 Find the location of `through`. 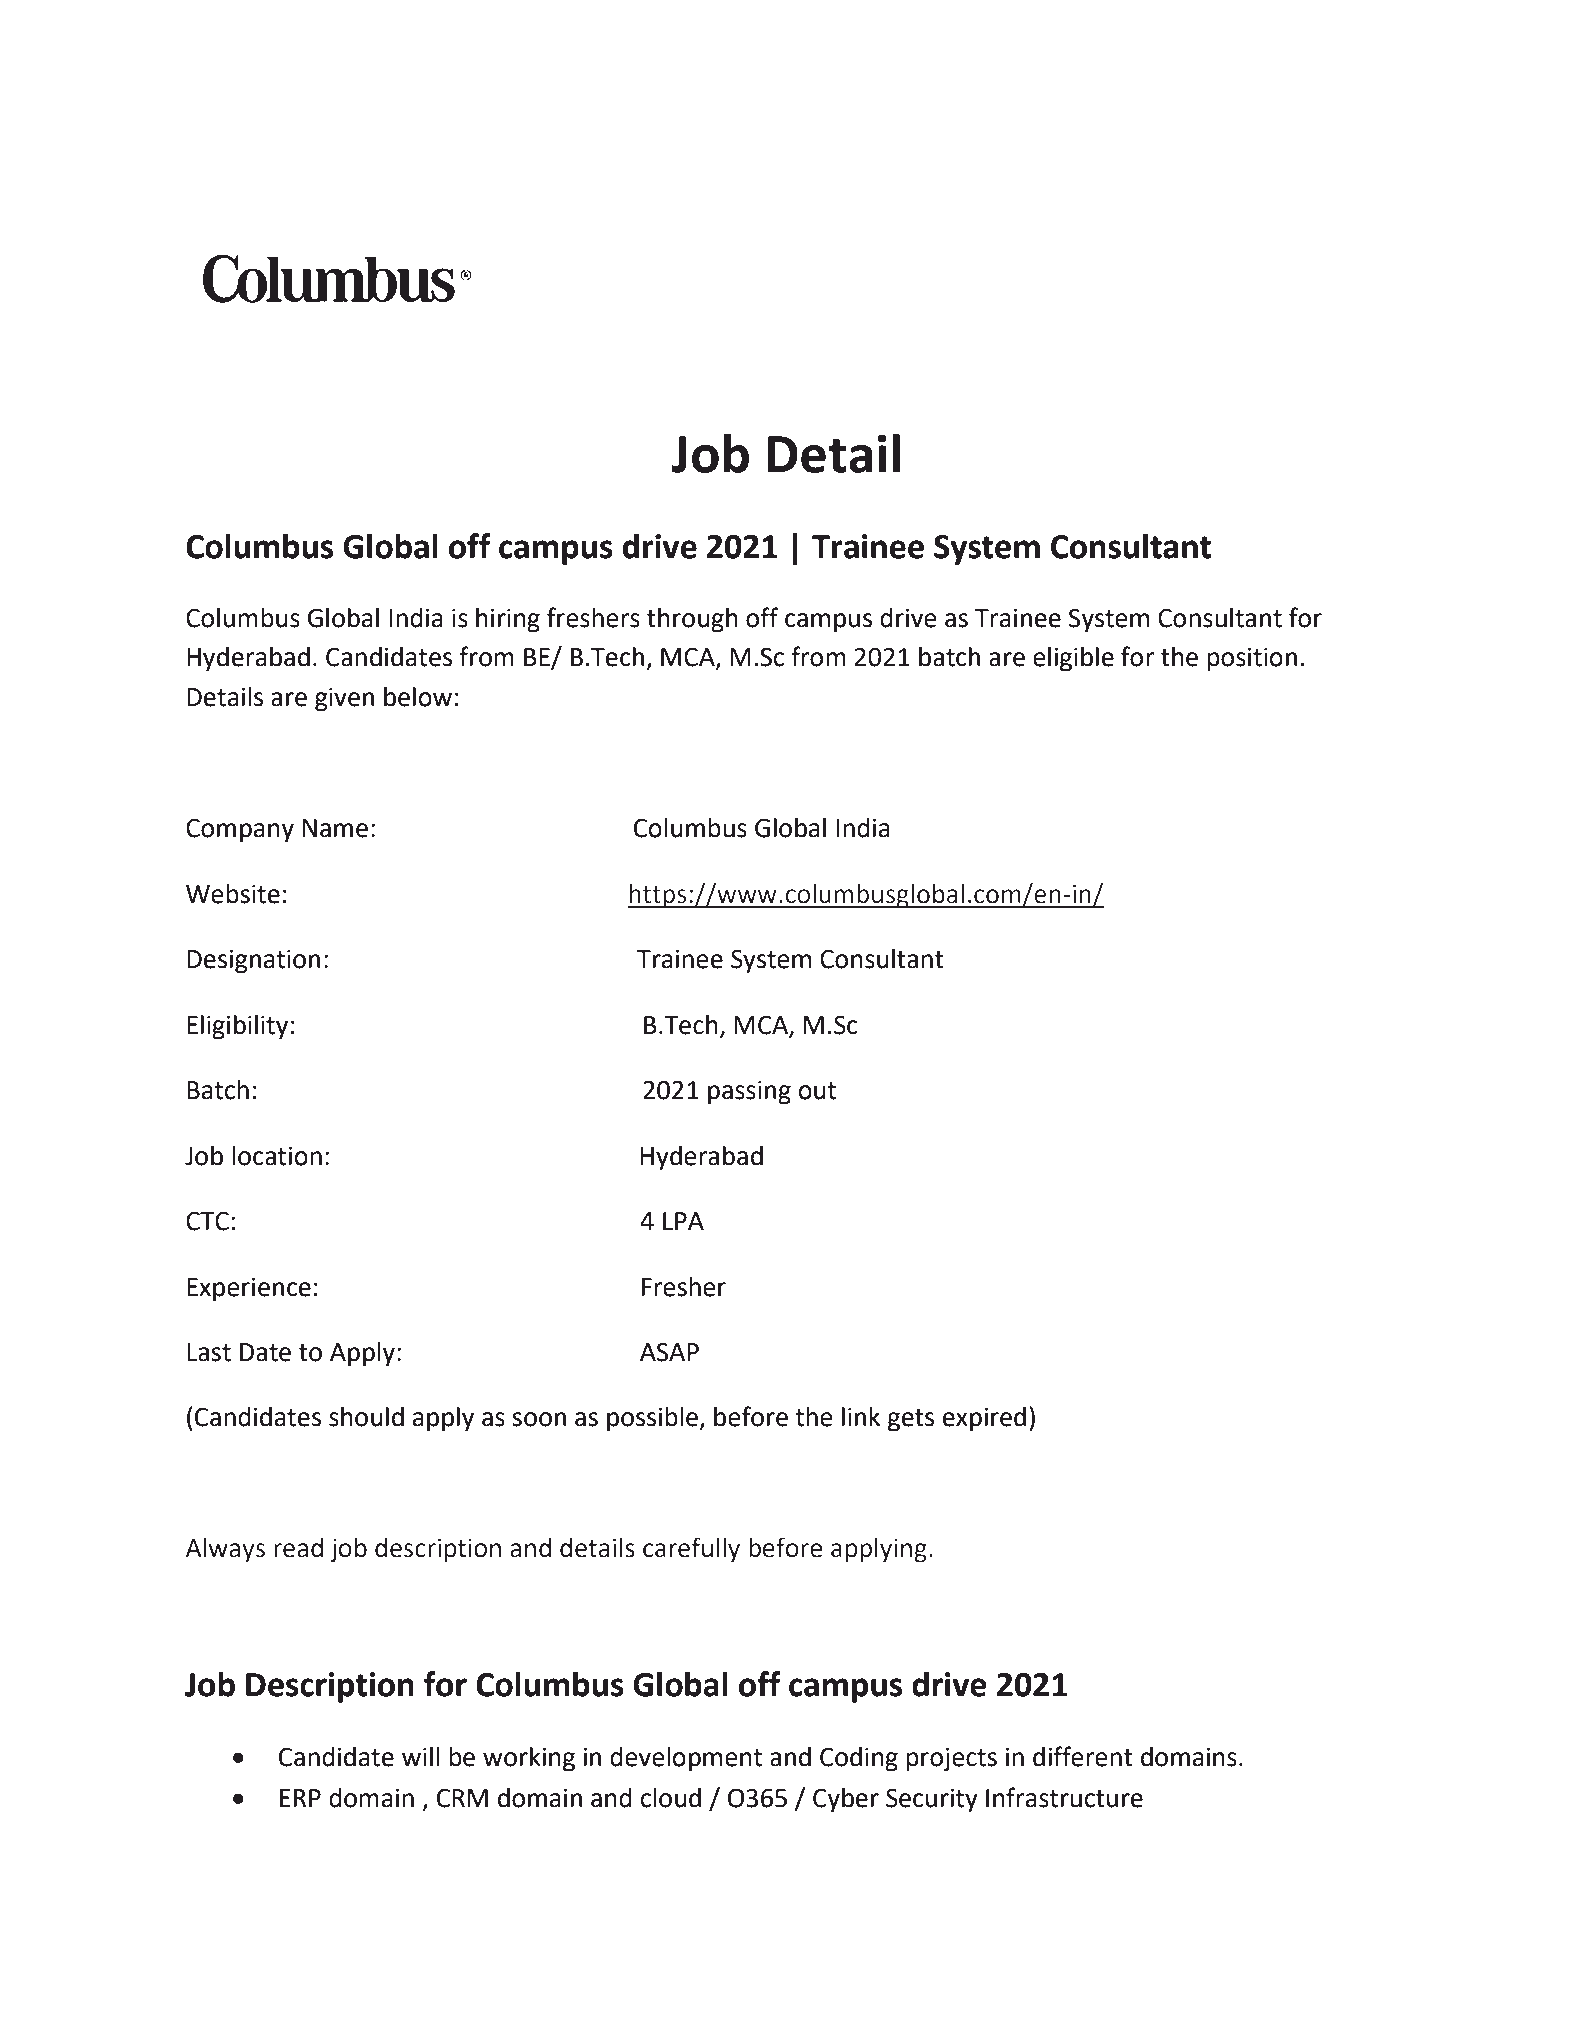

through is located at coordinates (692, 620).
